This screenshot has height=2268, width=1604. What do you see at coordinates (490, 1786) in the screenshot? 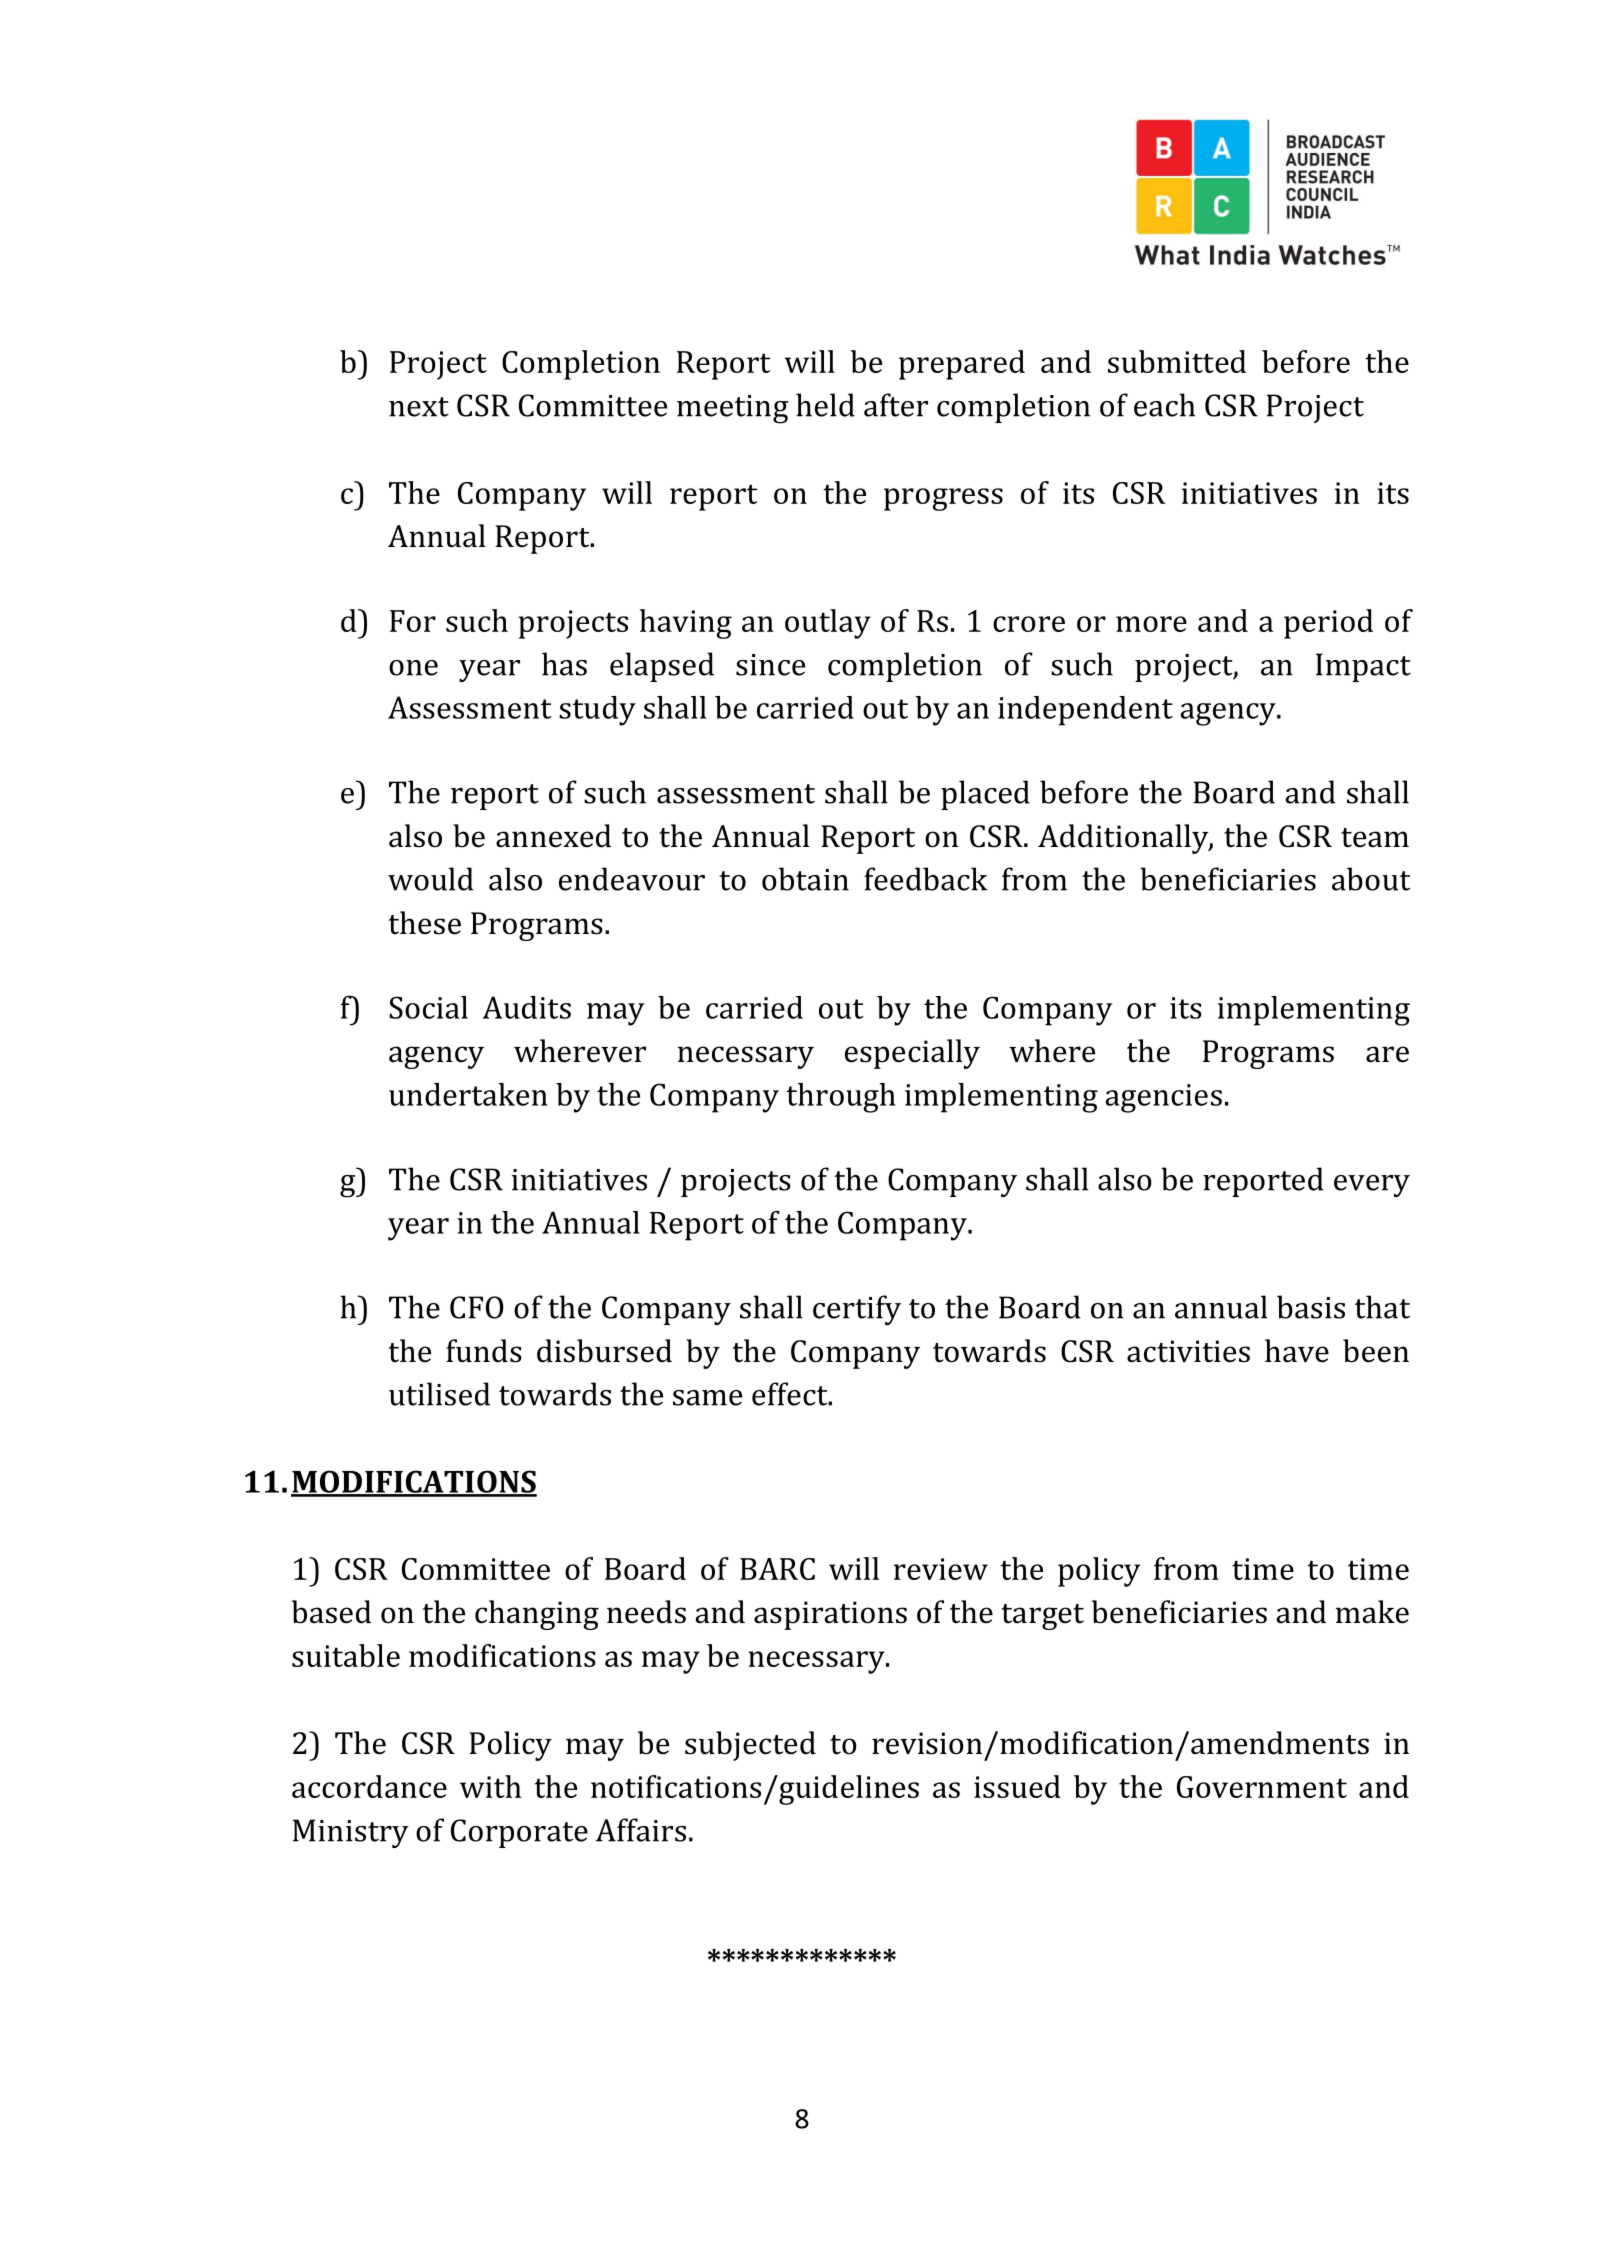
I see `with` at bounding box center [490, 1786].
